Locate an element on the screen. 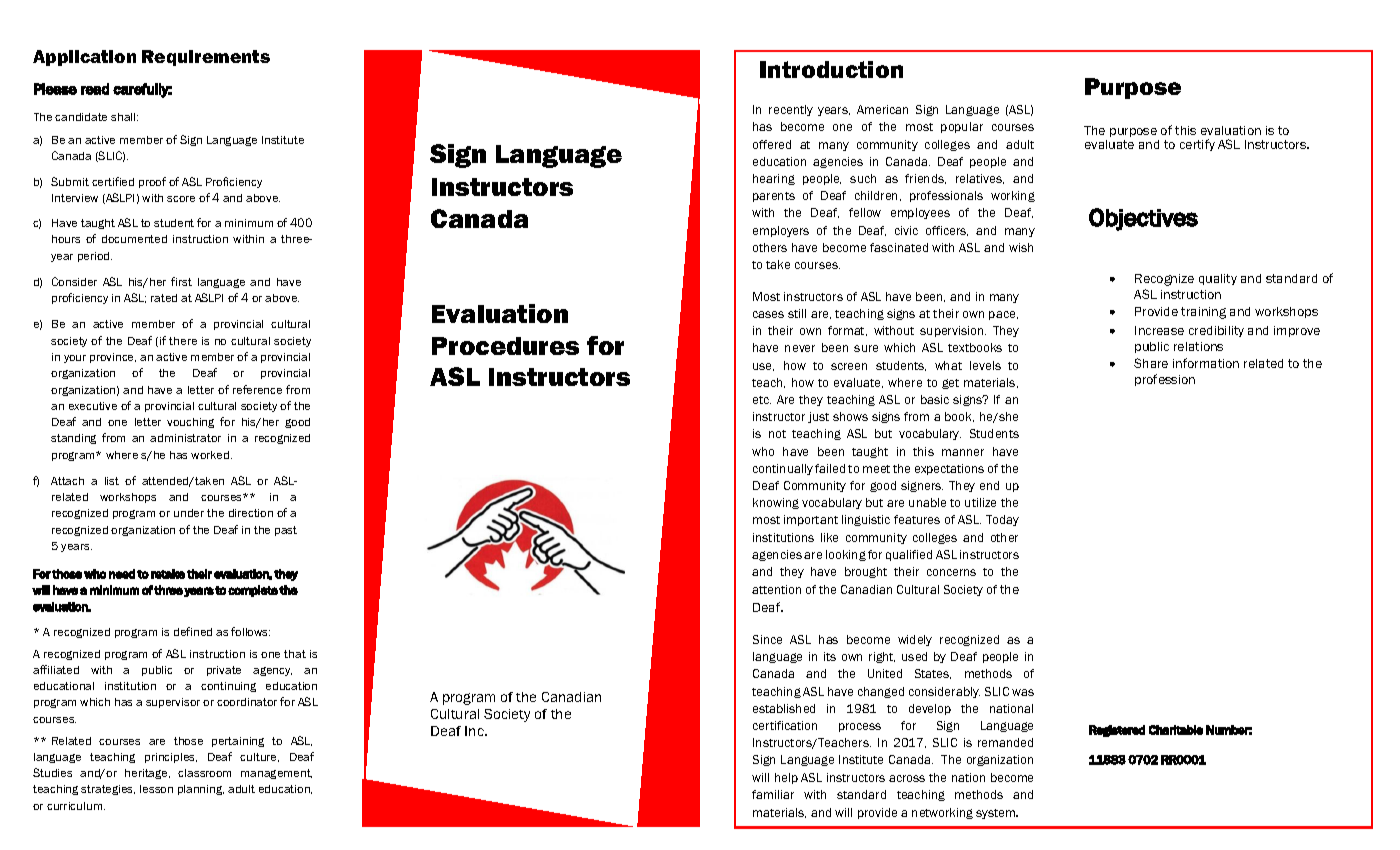 This screenshot has width=1400, height=850. attention is located at coordinates (776, 589).
